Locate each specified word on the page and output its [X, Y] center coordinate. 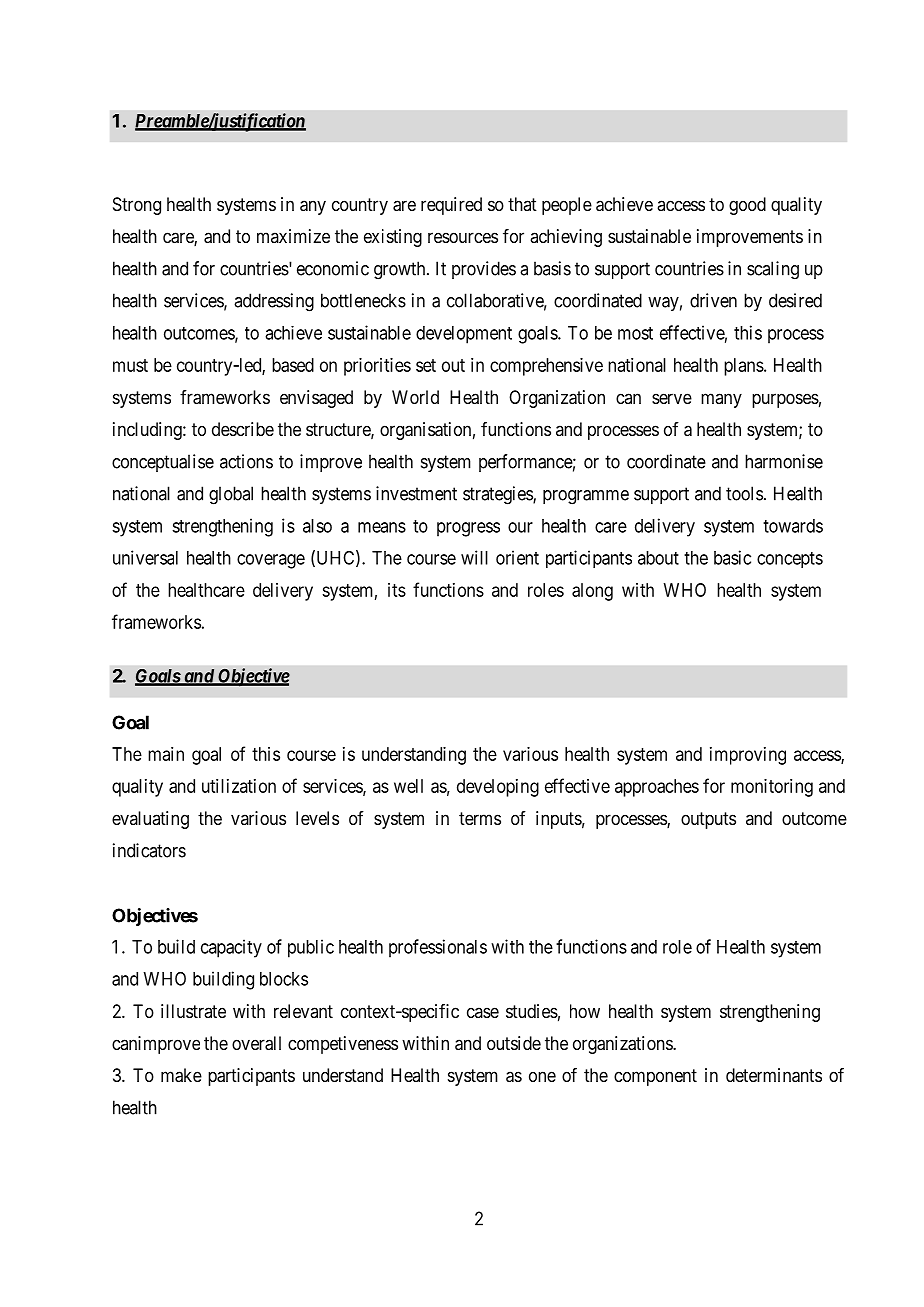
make [181, 1075]
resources [463, 237]
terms [480, 818]
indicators [149, 850]
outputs [708, 820]
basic [732, 557]
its [397, 590]
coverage [271, 561]
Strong [137, 206]
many [721, 400]
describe [243, 429]
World [415, 397]
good [747, 206]
